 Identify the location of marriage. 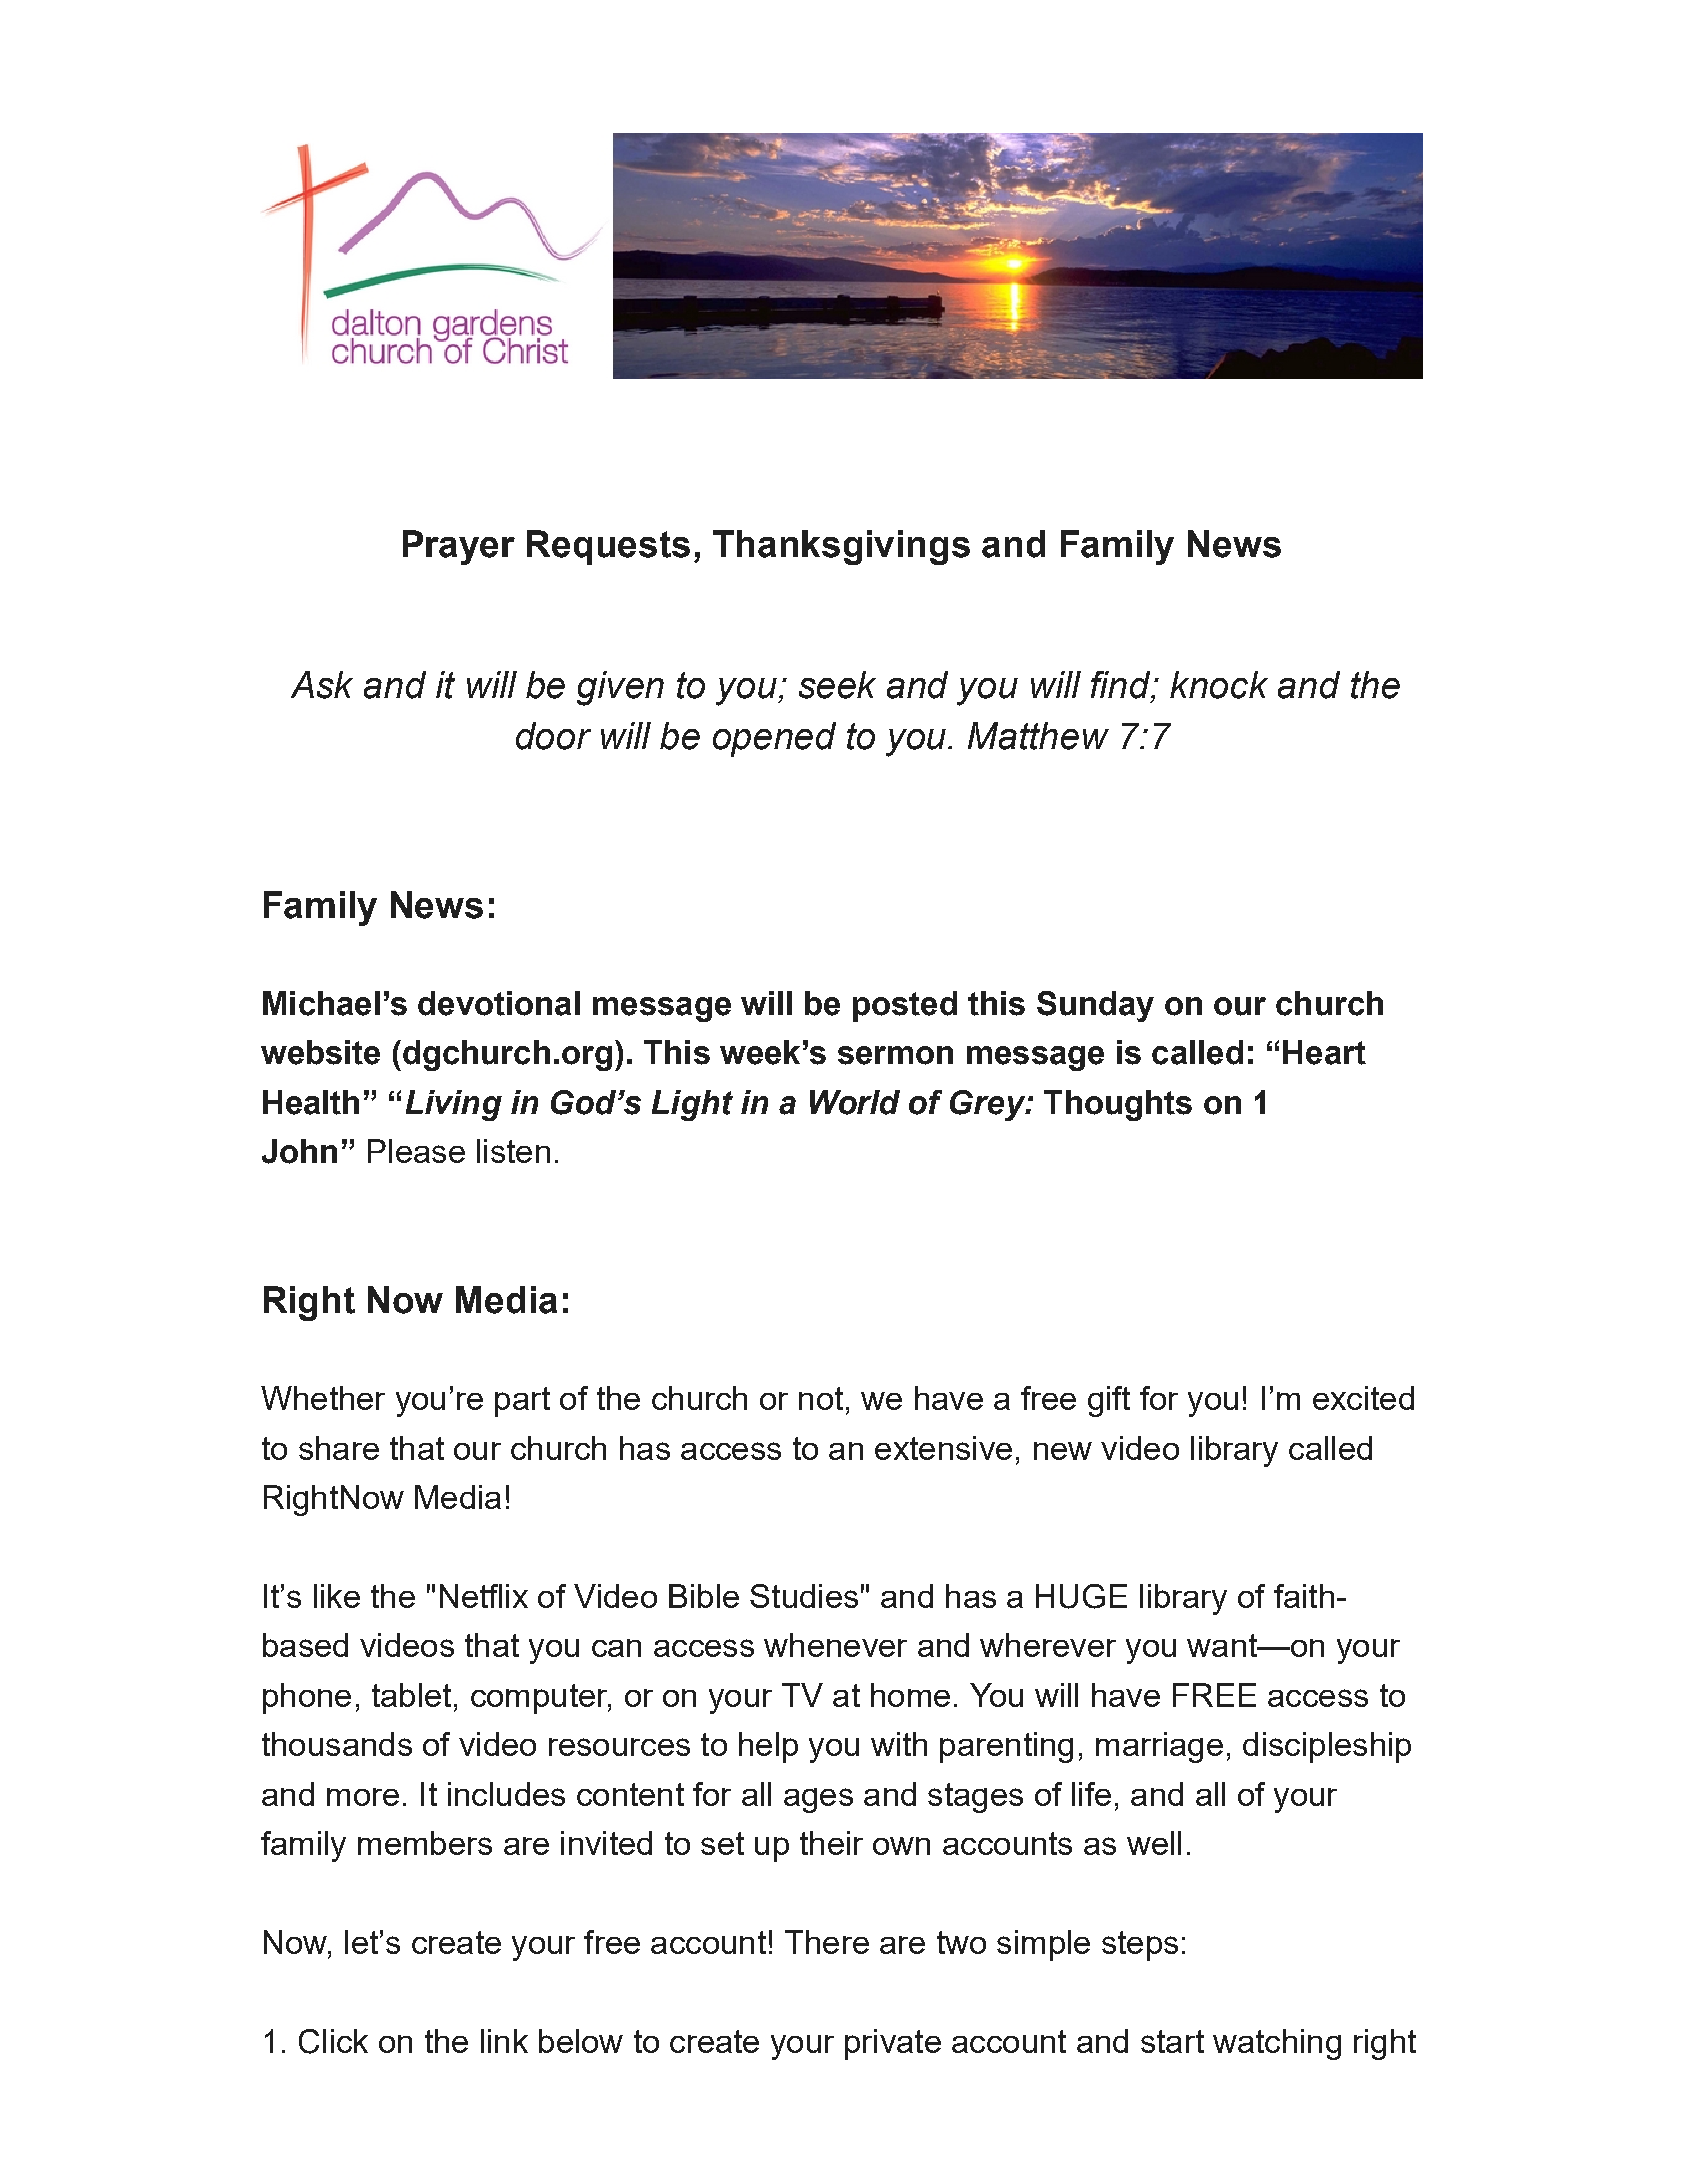
(1159, 1747).
